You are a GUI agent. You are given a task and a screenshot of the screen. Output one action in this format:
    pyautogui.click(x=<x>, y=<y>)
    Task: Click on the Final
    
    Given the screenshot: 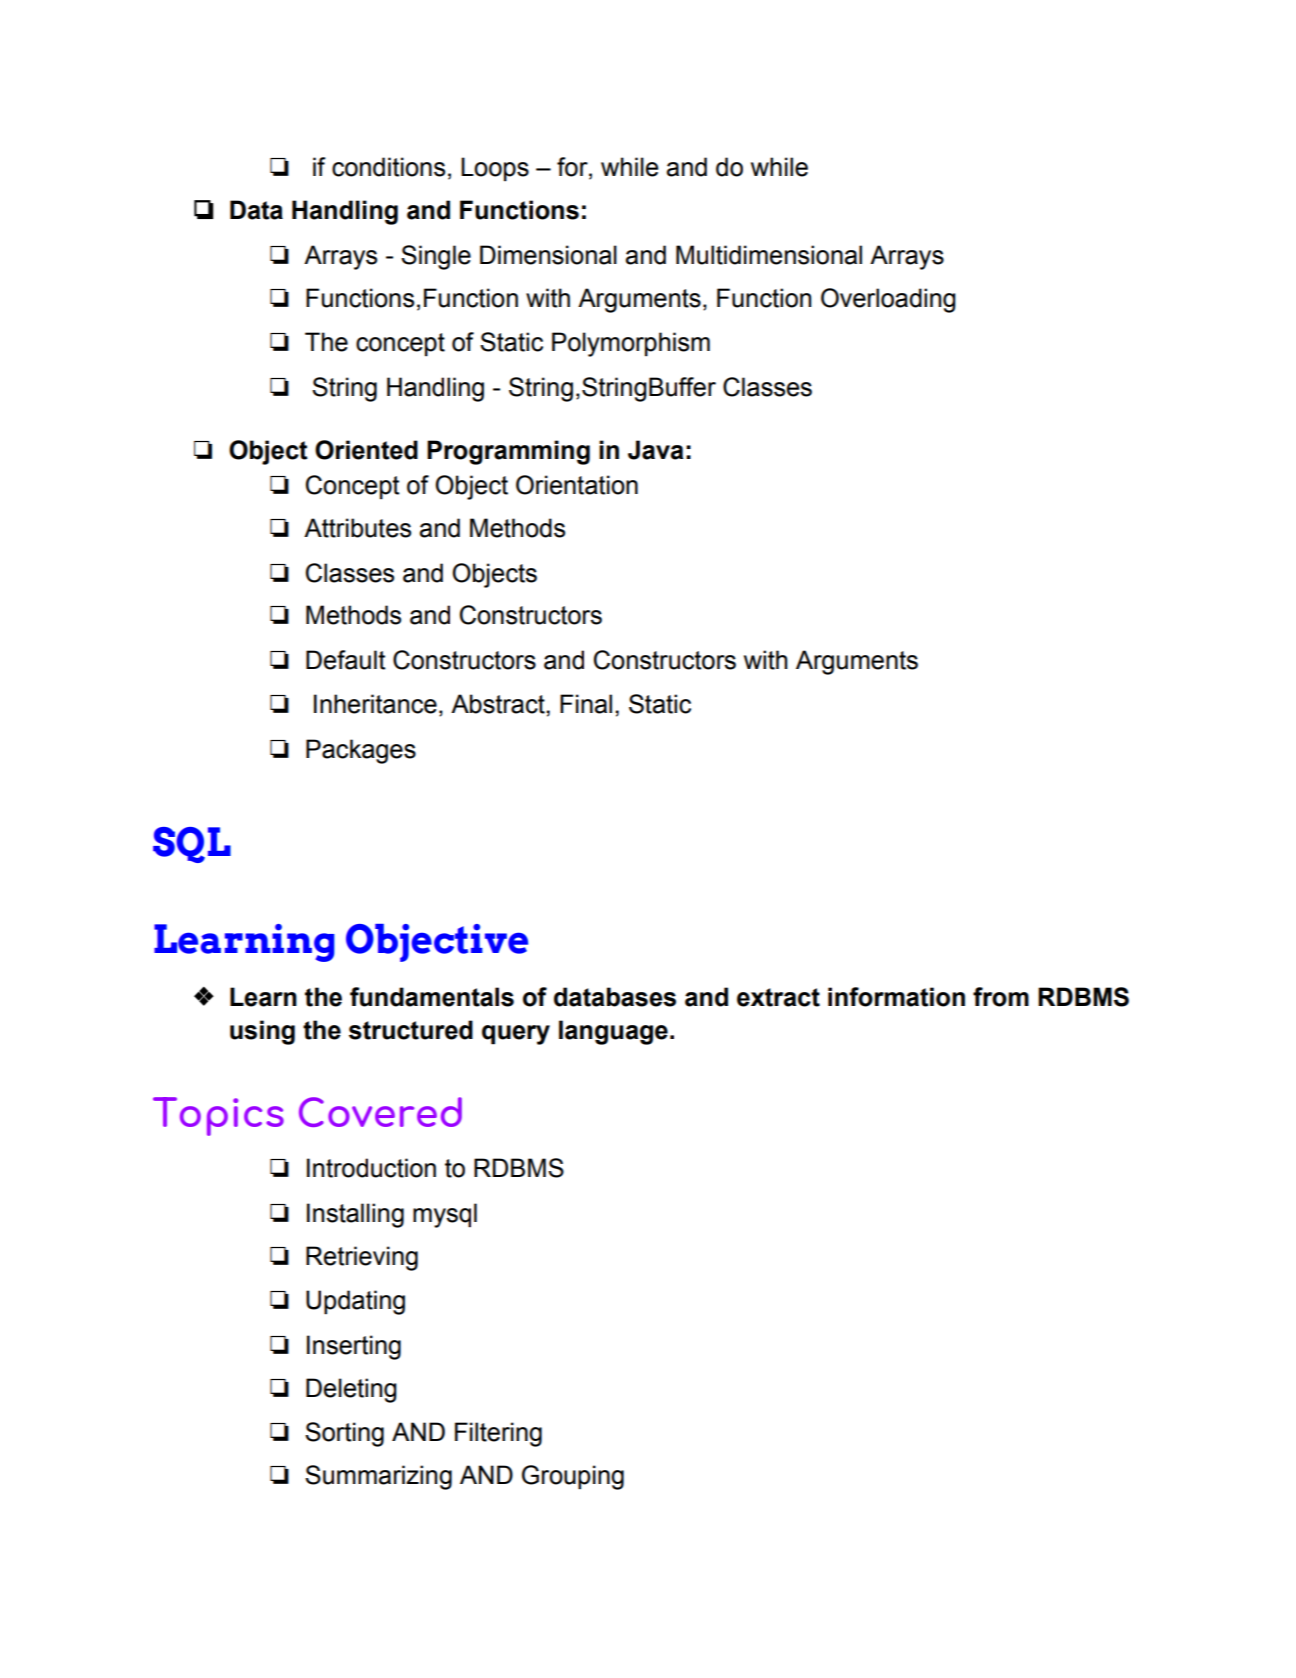 What is the action you would take?
    pyautogui.click(x=586, y=704)
